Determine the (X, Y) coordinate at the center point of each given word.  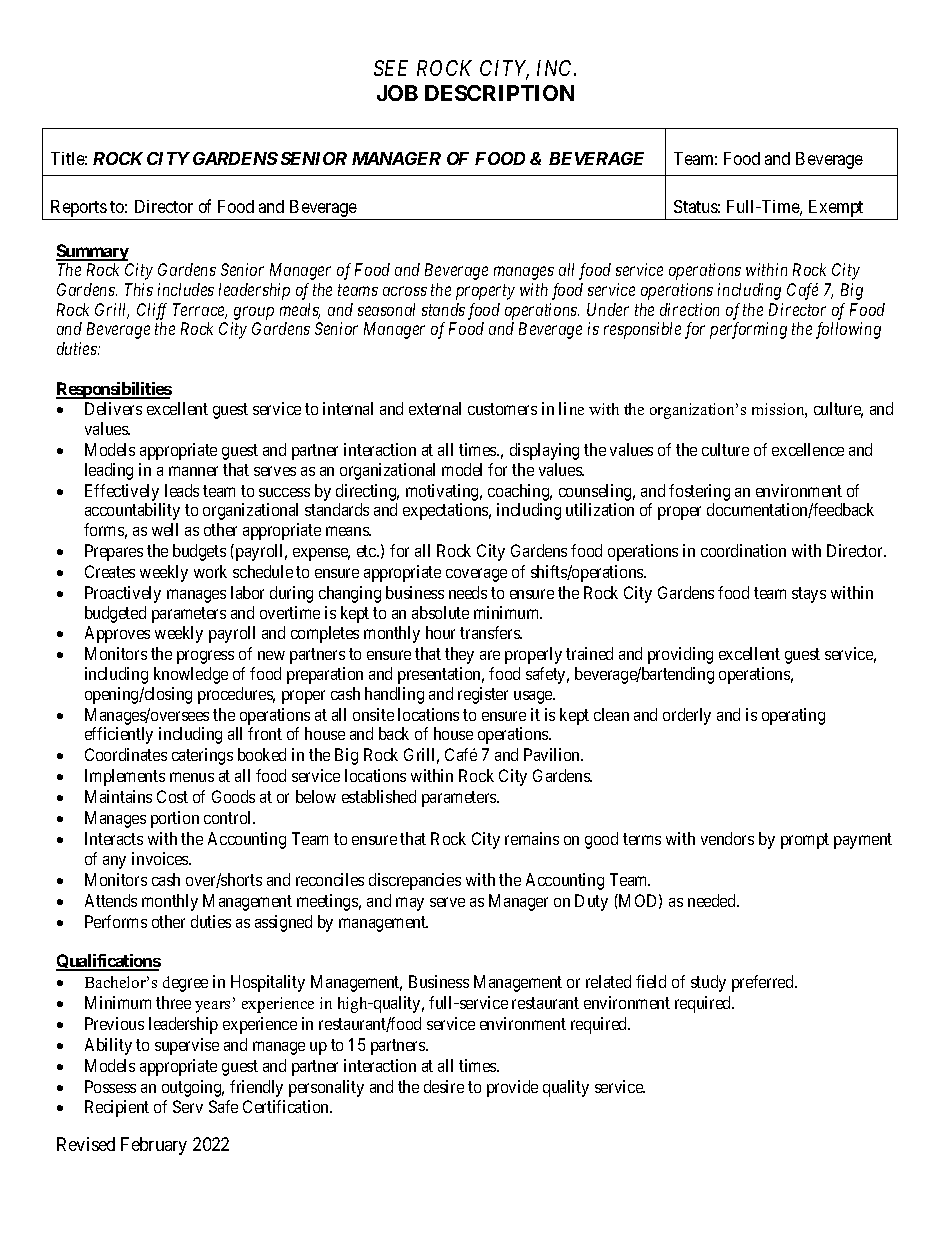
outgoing (193, 1088)
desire (444, 1086)
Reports (78, 210)
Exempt (836, 210)
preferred (764, 983)
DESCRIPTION (499, 93)
